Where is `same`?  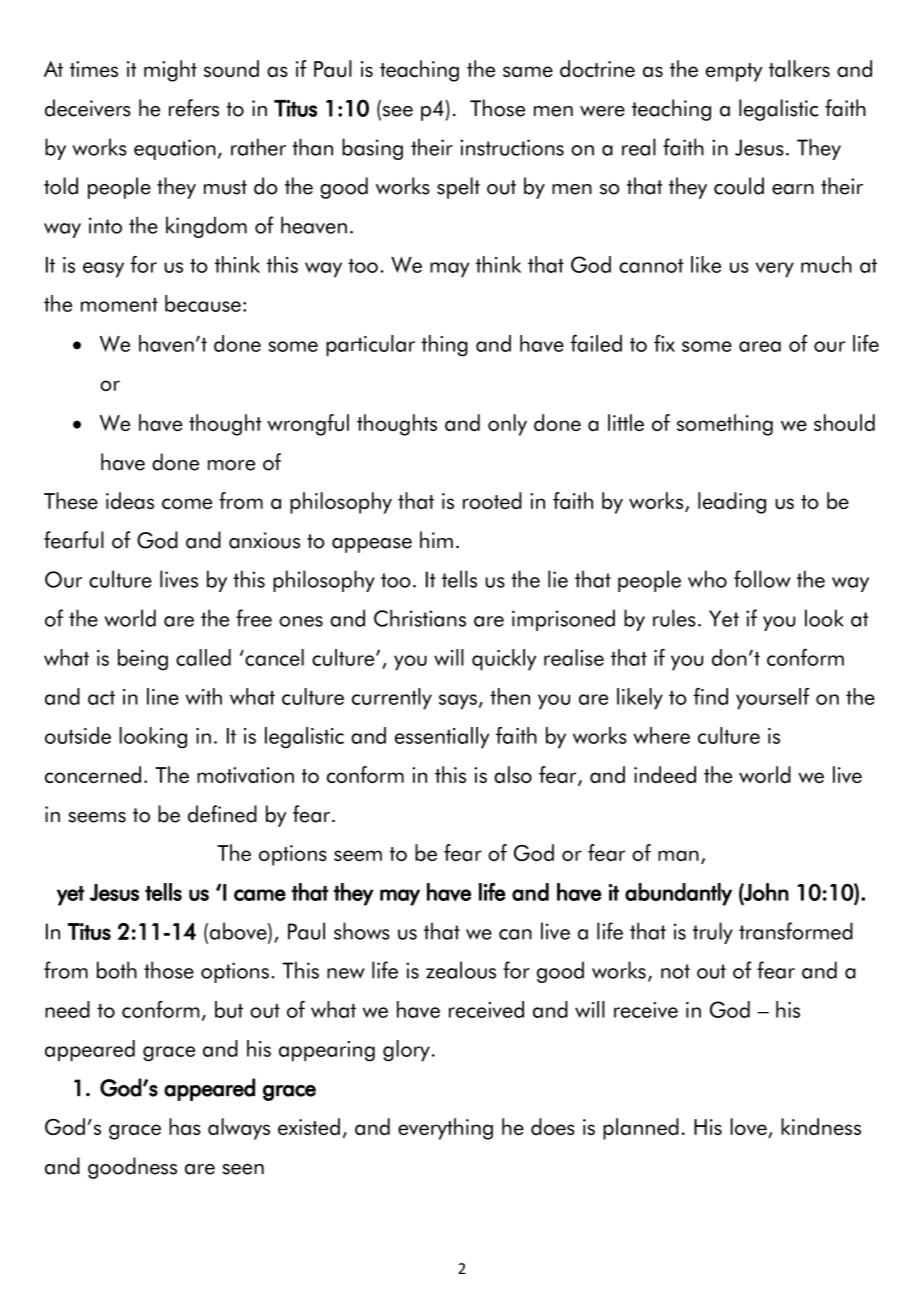 same is located at coordinates (528, 71).
